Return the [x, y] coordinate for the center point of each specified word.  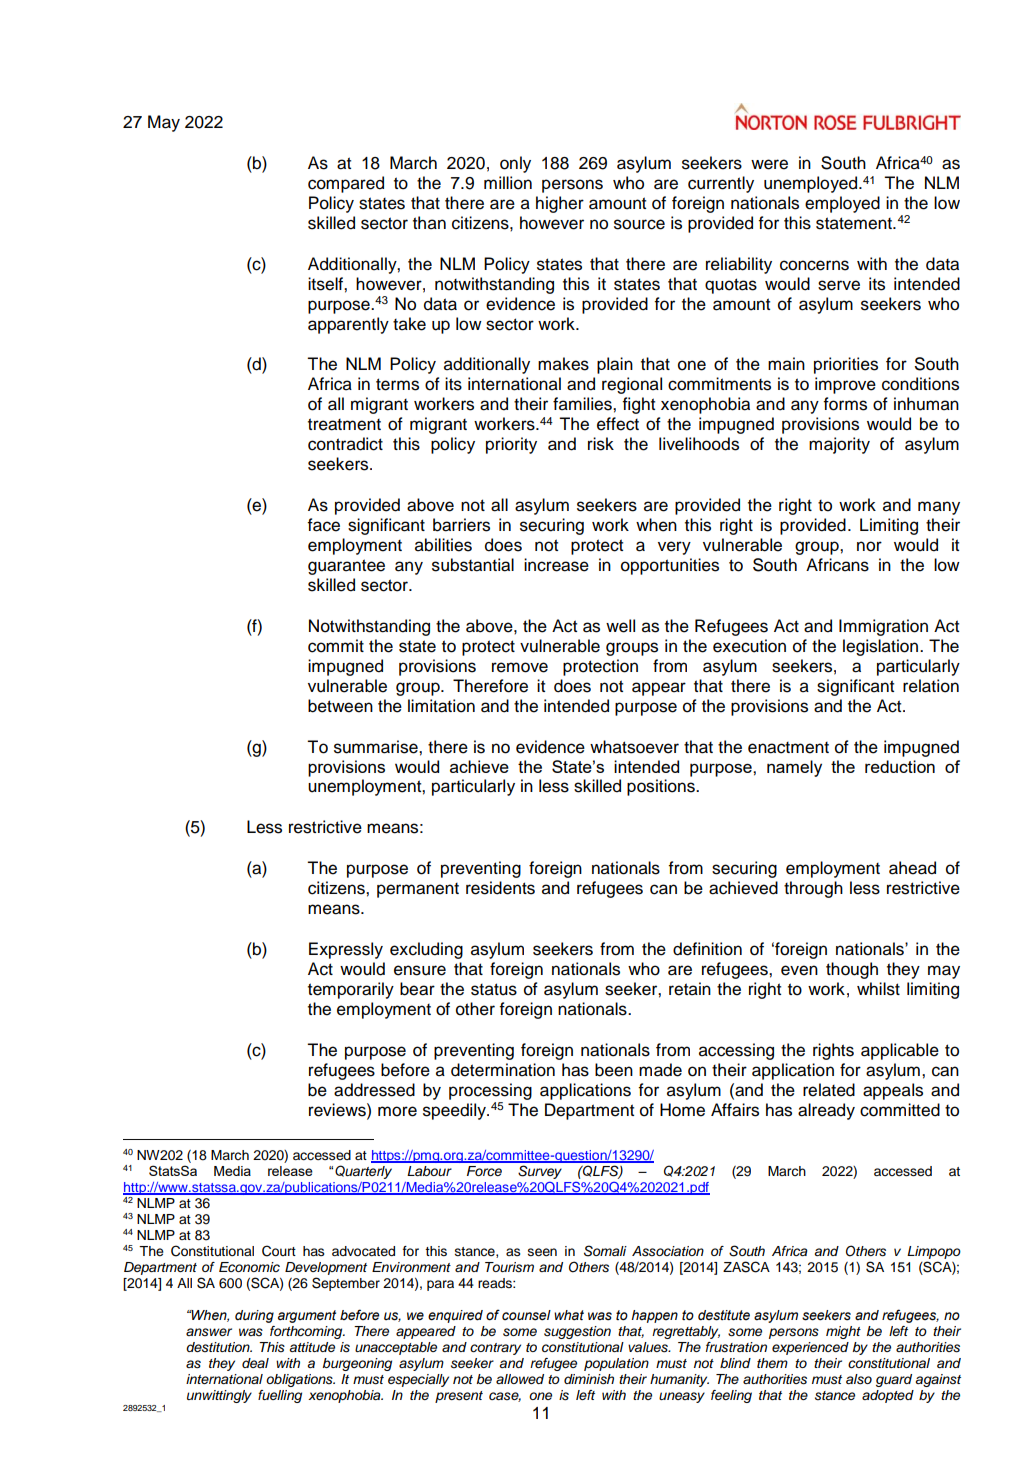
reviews [338, 1110]
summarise [377, 747]
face [323, 525]
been [614, 1070]
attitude [312, 1347]
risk [601, 444]
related [829, 1090]
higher [560, 204]
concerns [814, 265]
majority [839, 445]
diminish [589, 1379]
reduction [900, 766]
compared [346, 184]
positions [662, 787]
